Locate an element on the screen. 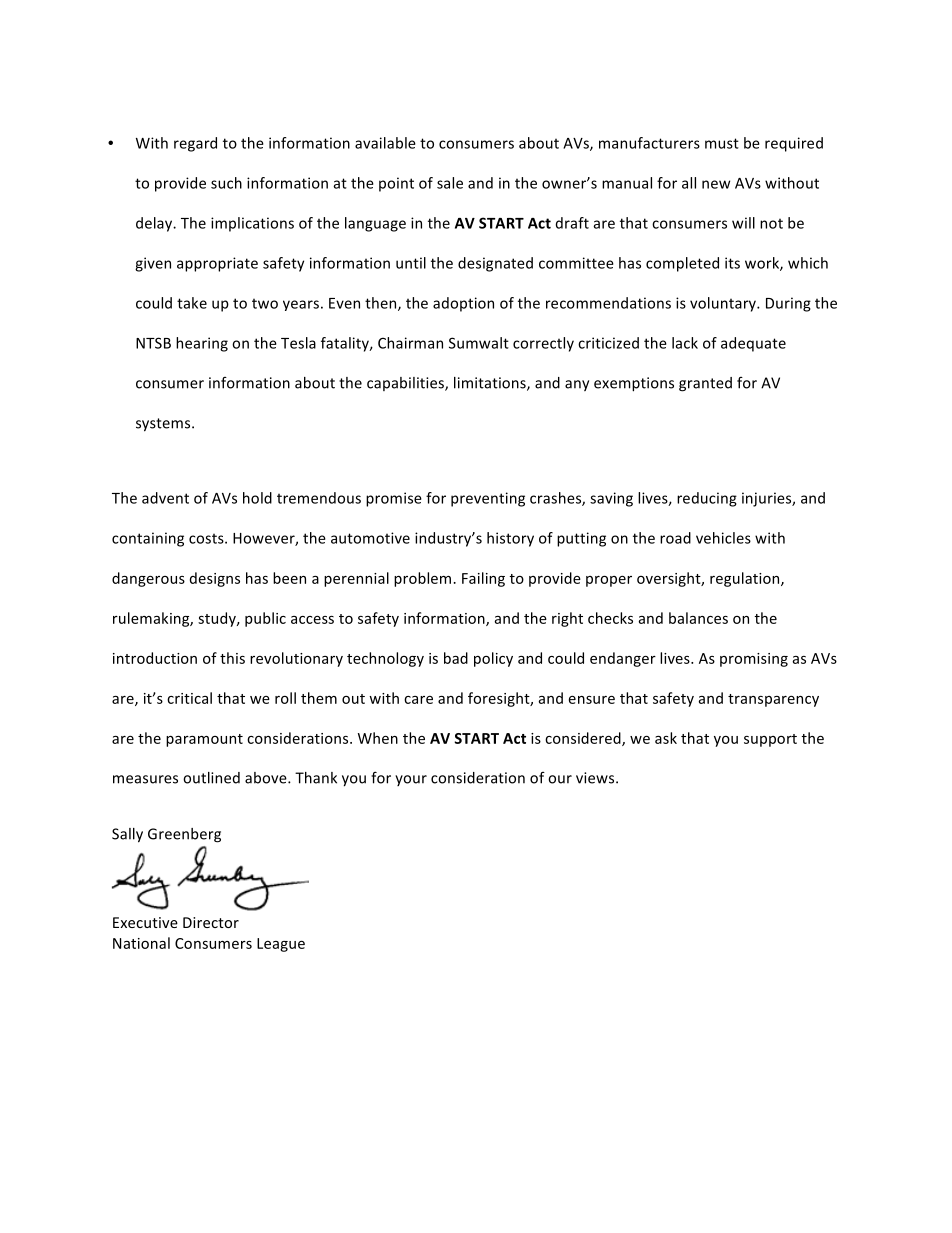 The width and height of the screenshot is (952, 1233). Chairman is located at coordinates (410, 343).
